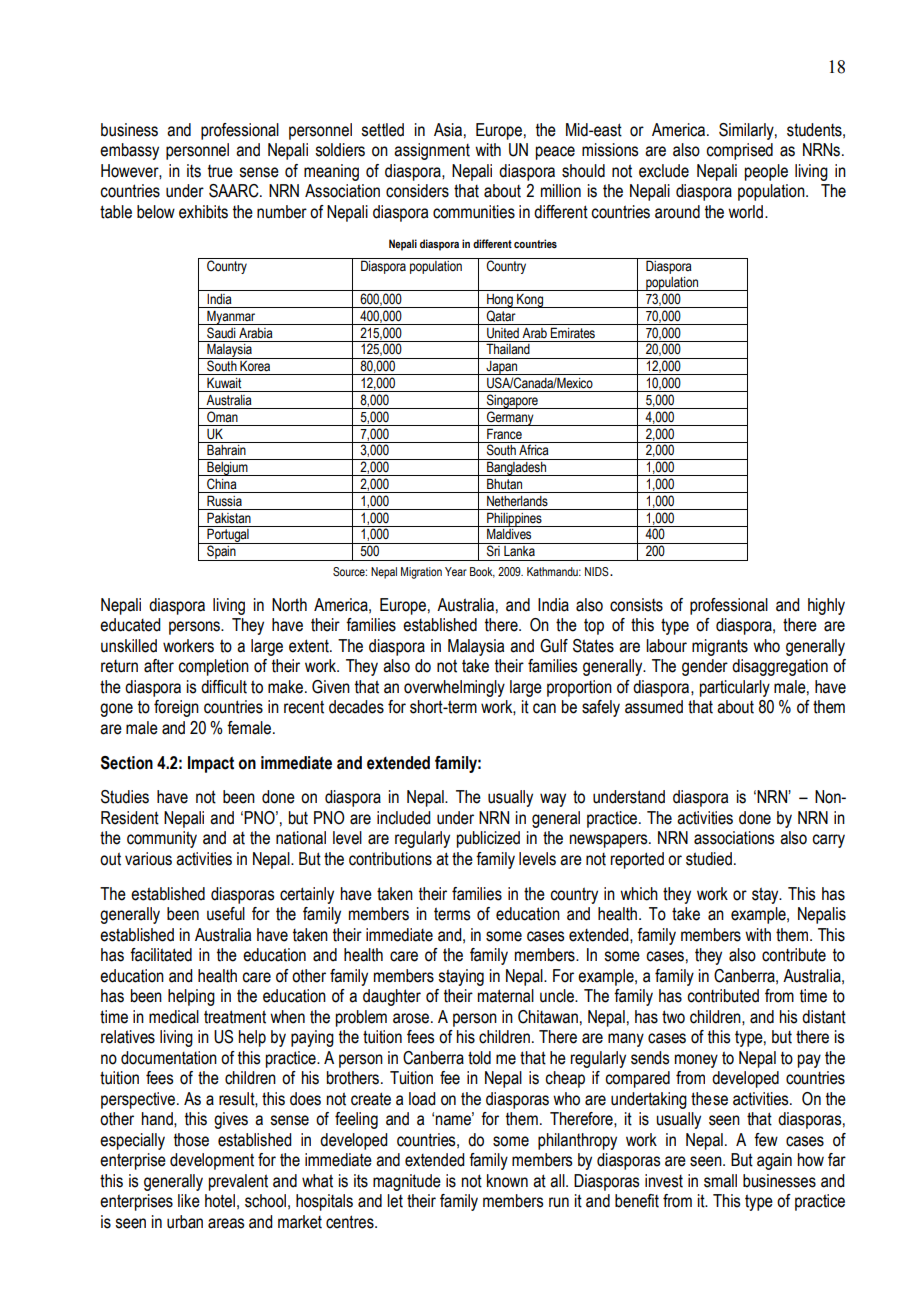  I want to click on completion, so click(213, 667).
